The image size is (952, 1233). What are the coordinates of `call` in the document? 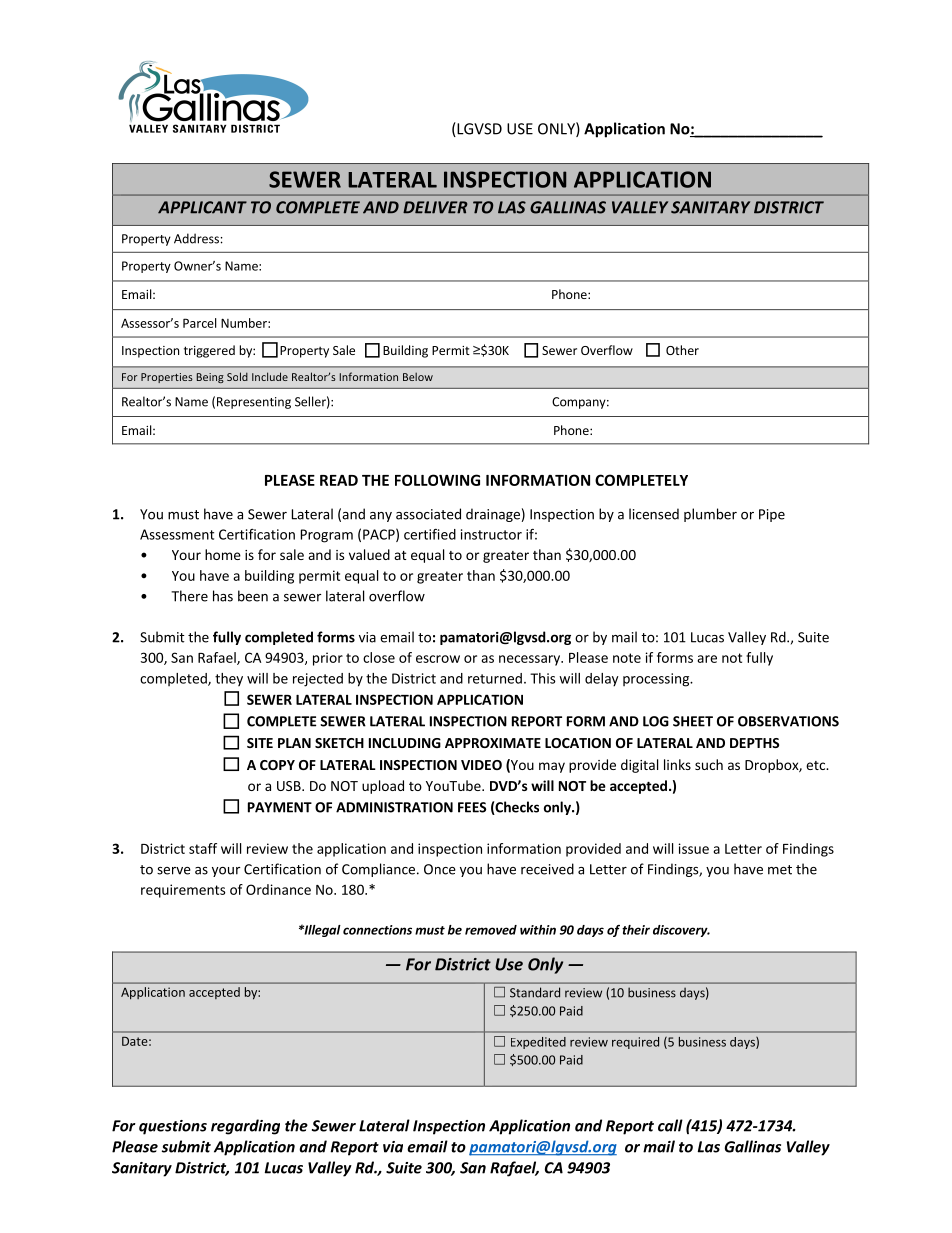 It's located at (670, 1125).
